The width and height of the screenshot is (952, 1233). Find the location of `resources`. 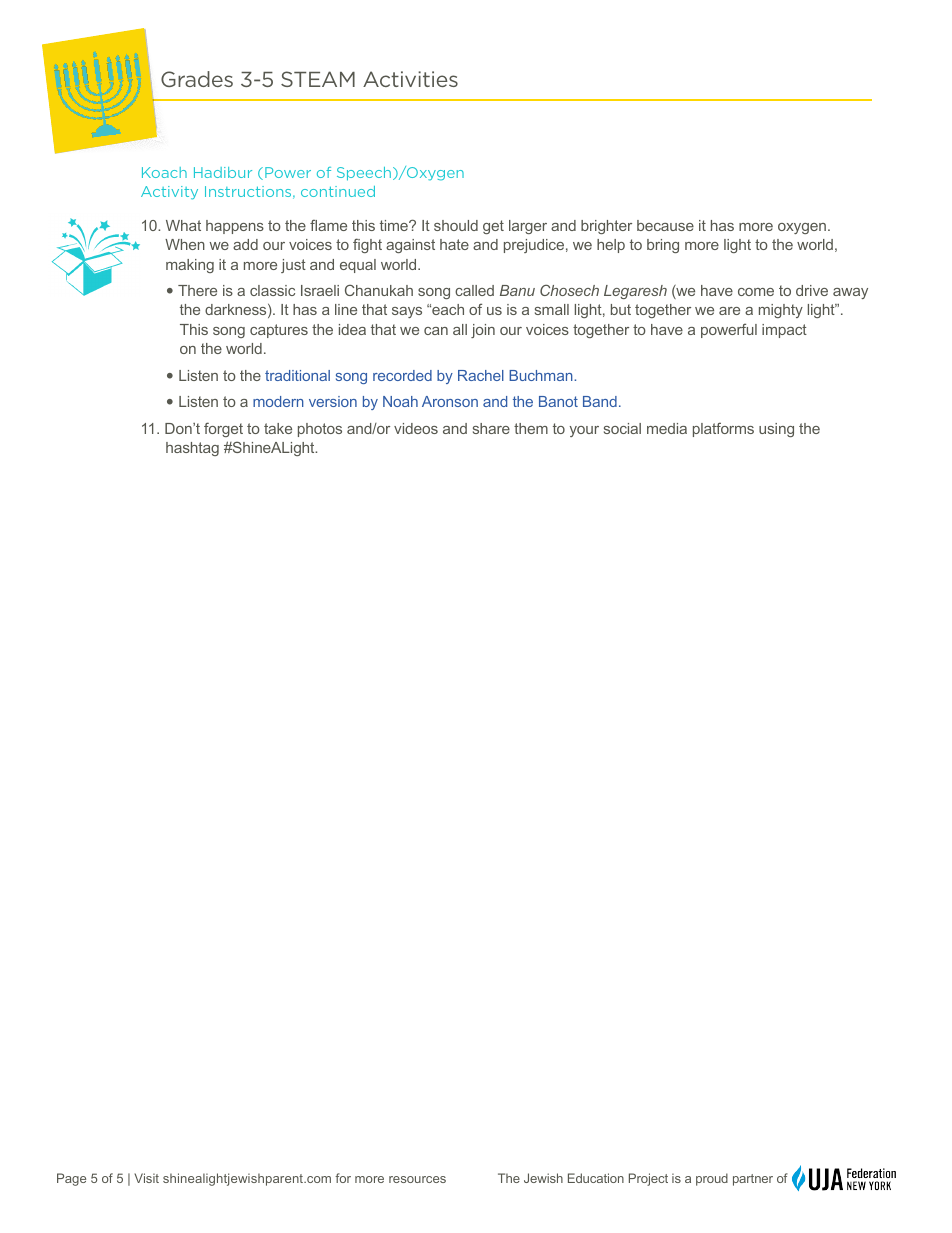

resources is located at coordinates (417, 1179).
